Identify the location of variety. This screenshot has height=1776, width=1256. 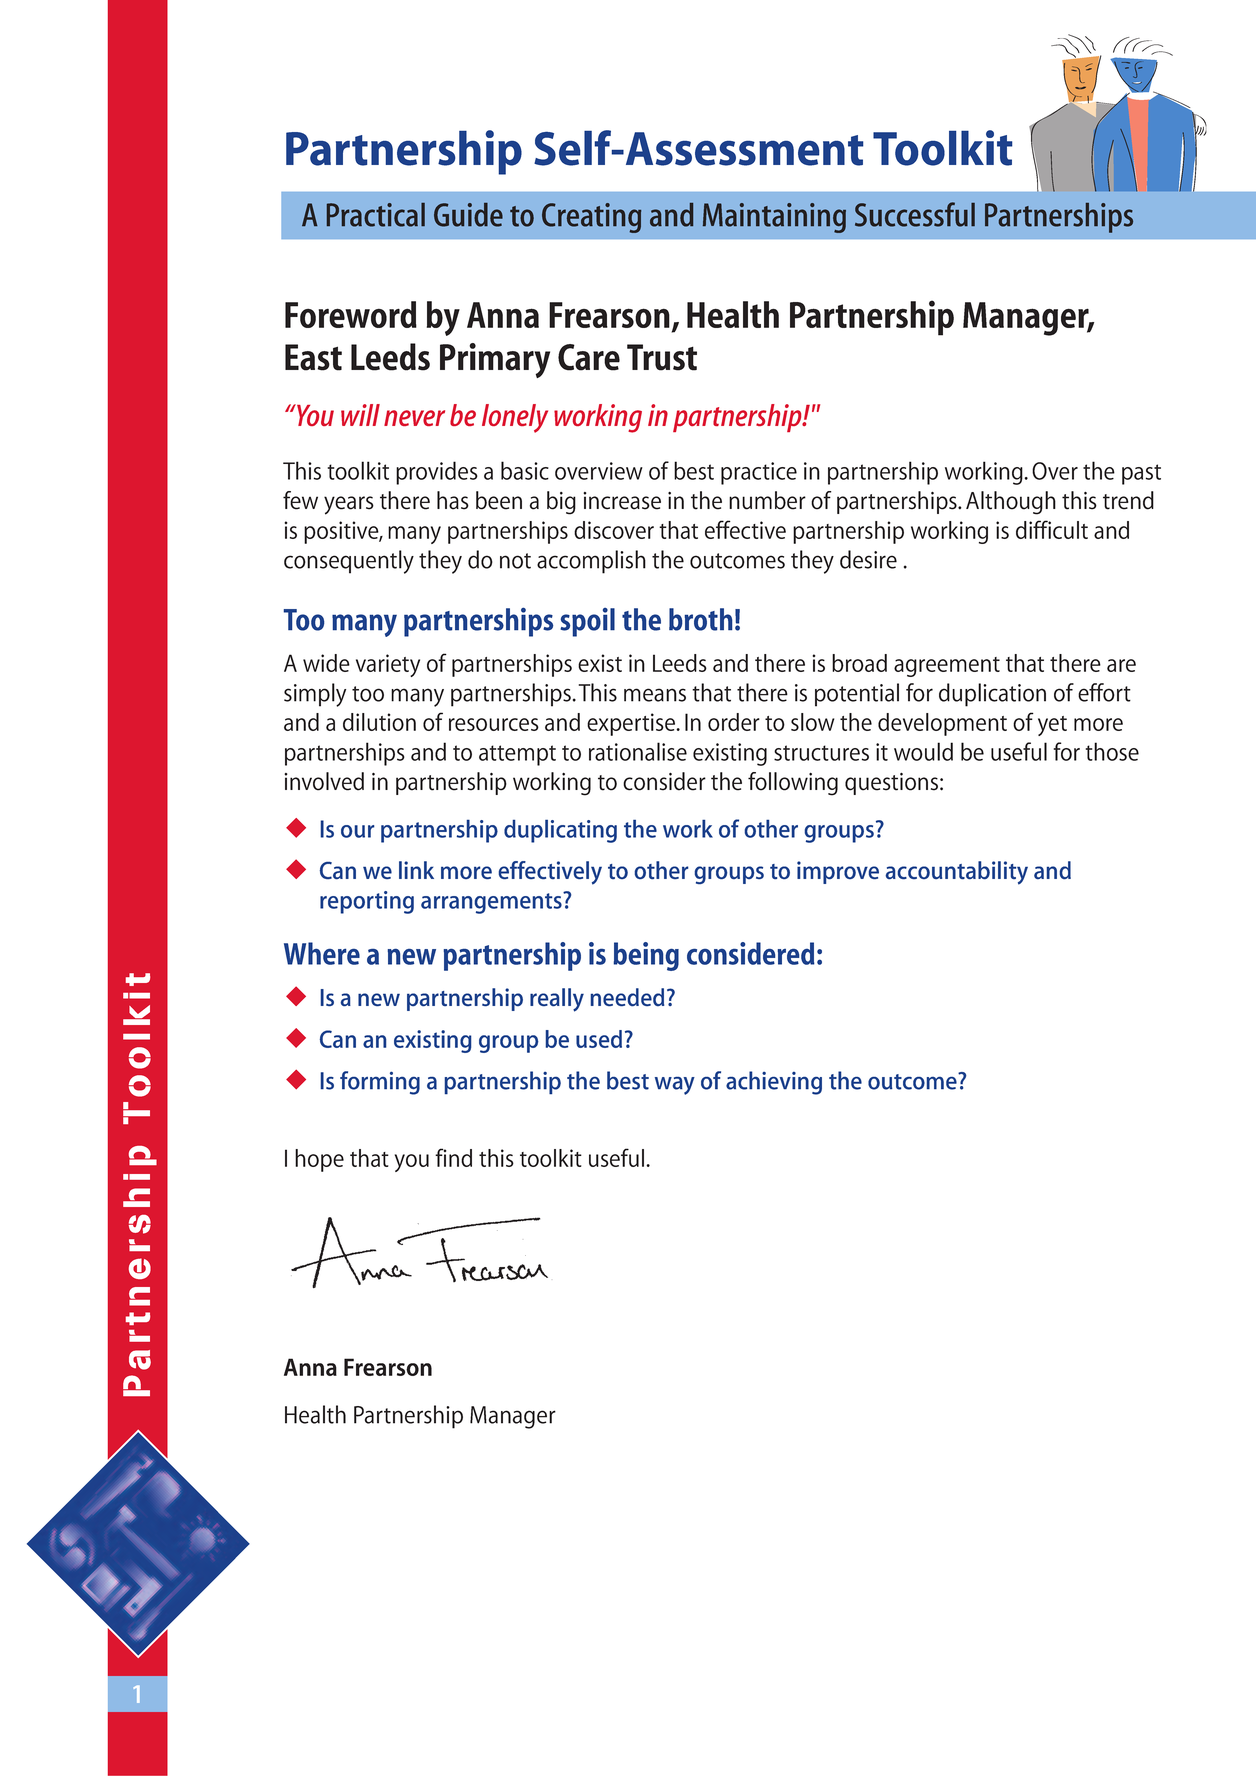
(388, 665).
